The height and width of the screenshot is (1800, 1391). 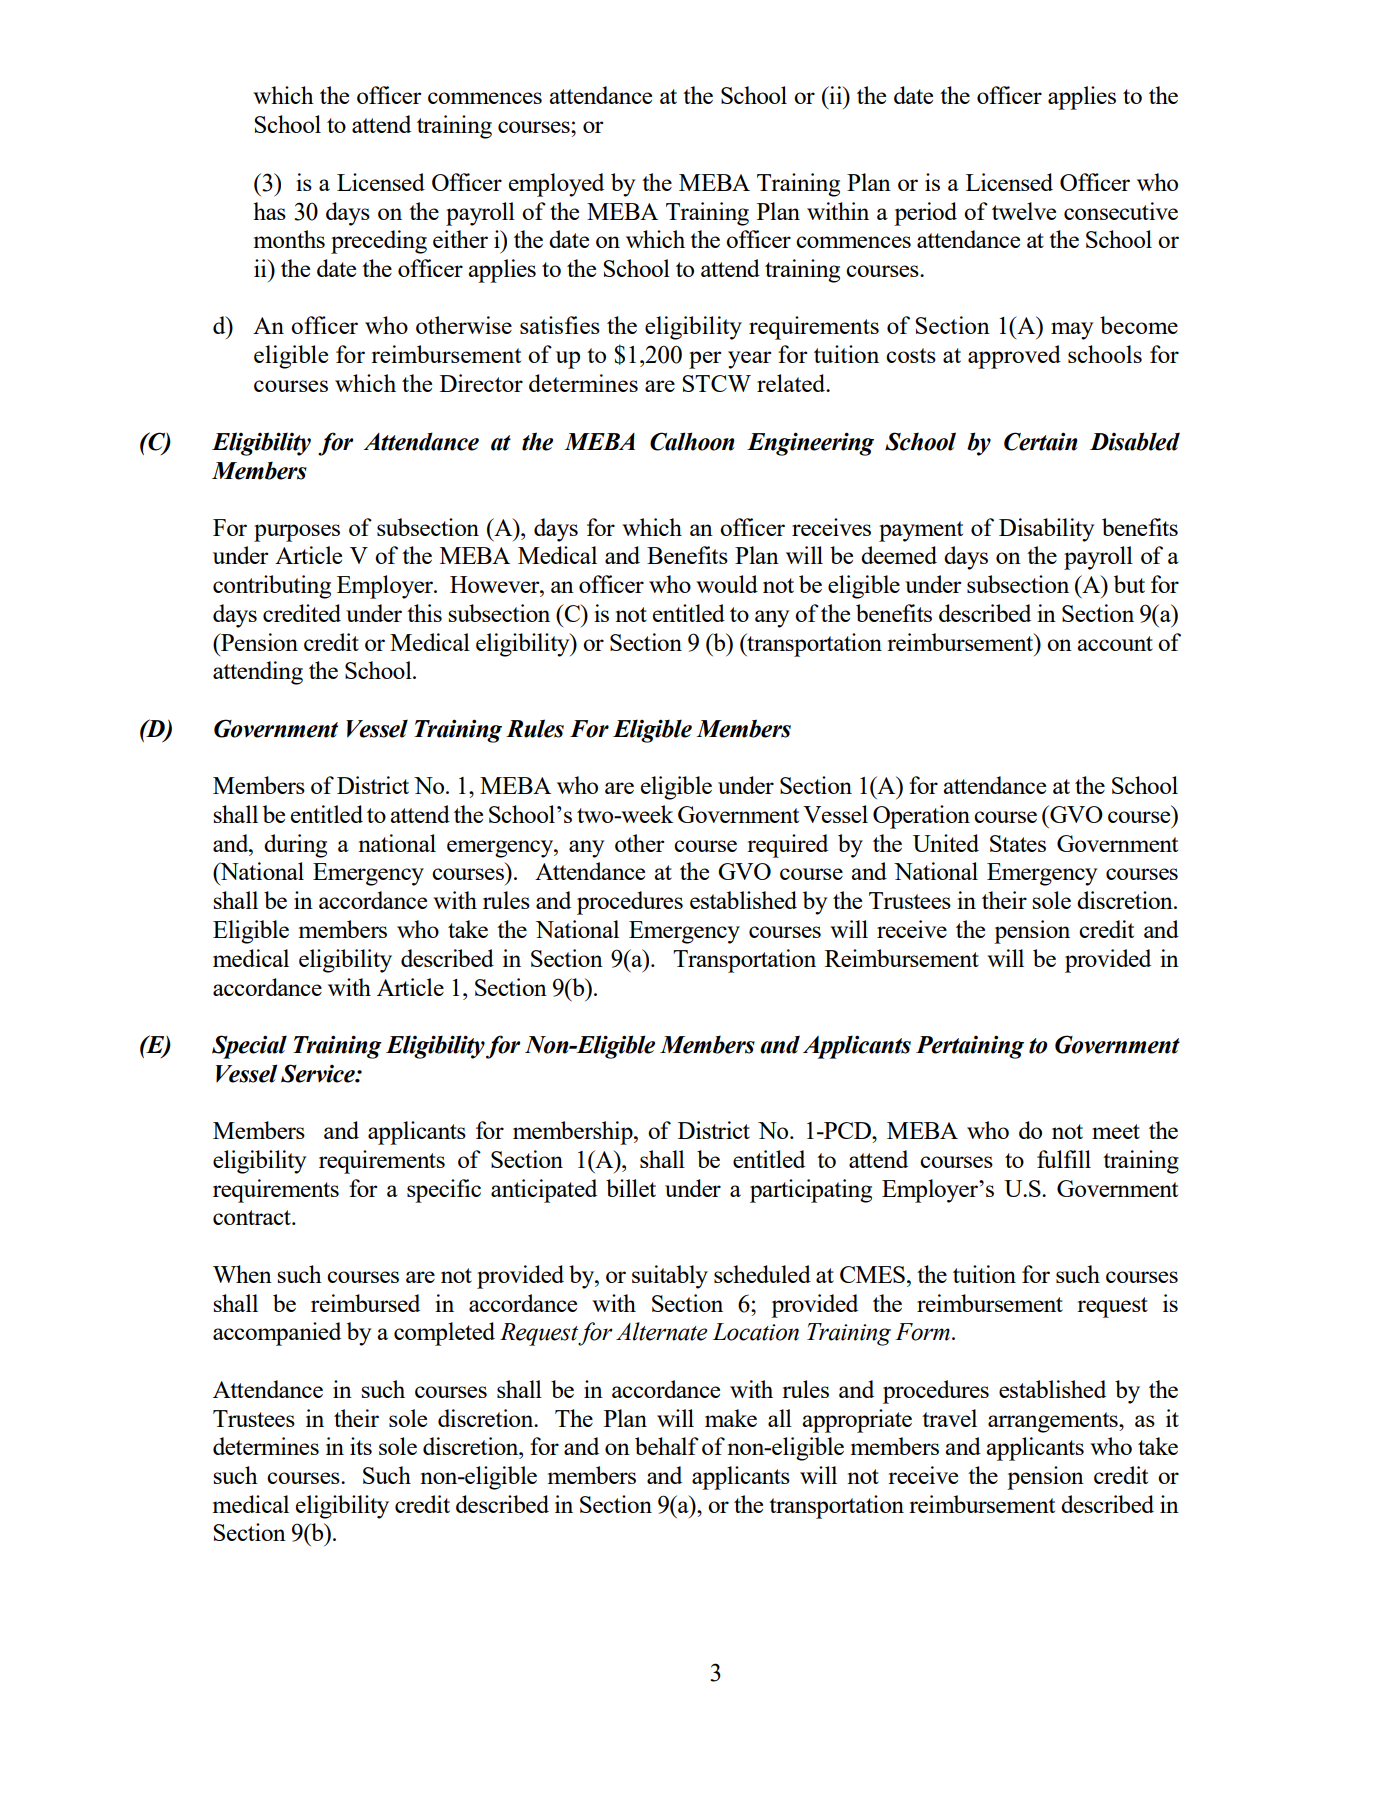 What do you see at coordinates (556, 185) in the screenshot?
I see `employed` at bounding box center [556, 185].
